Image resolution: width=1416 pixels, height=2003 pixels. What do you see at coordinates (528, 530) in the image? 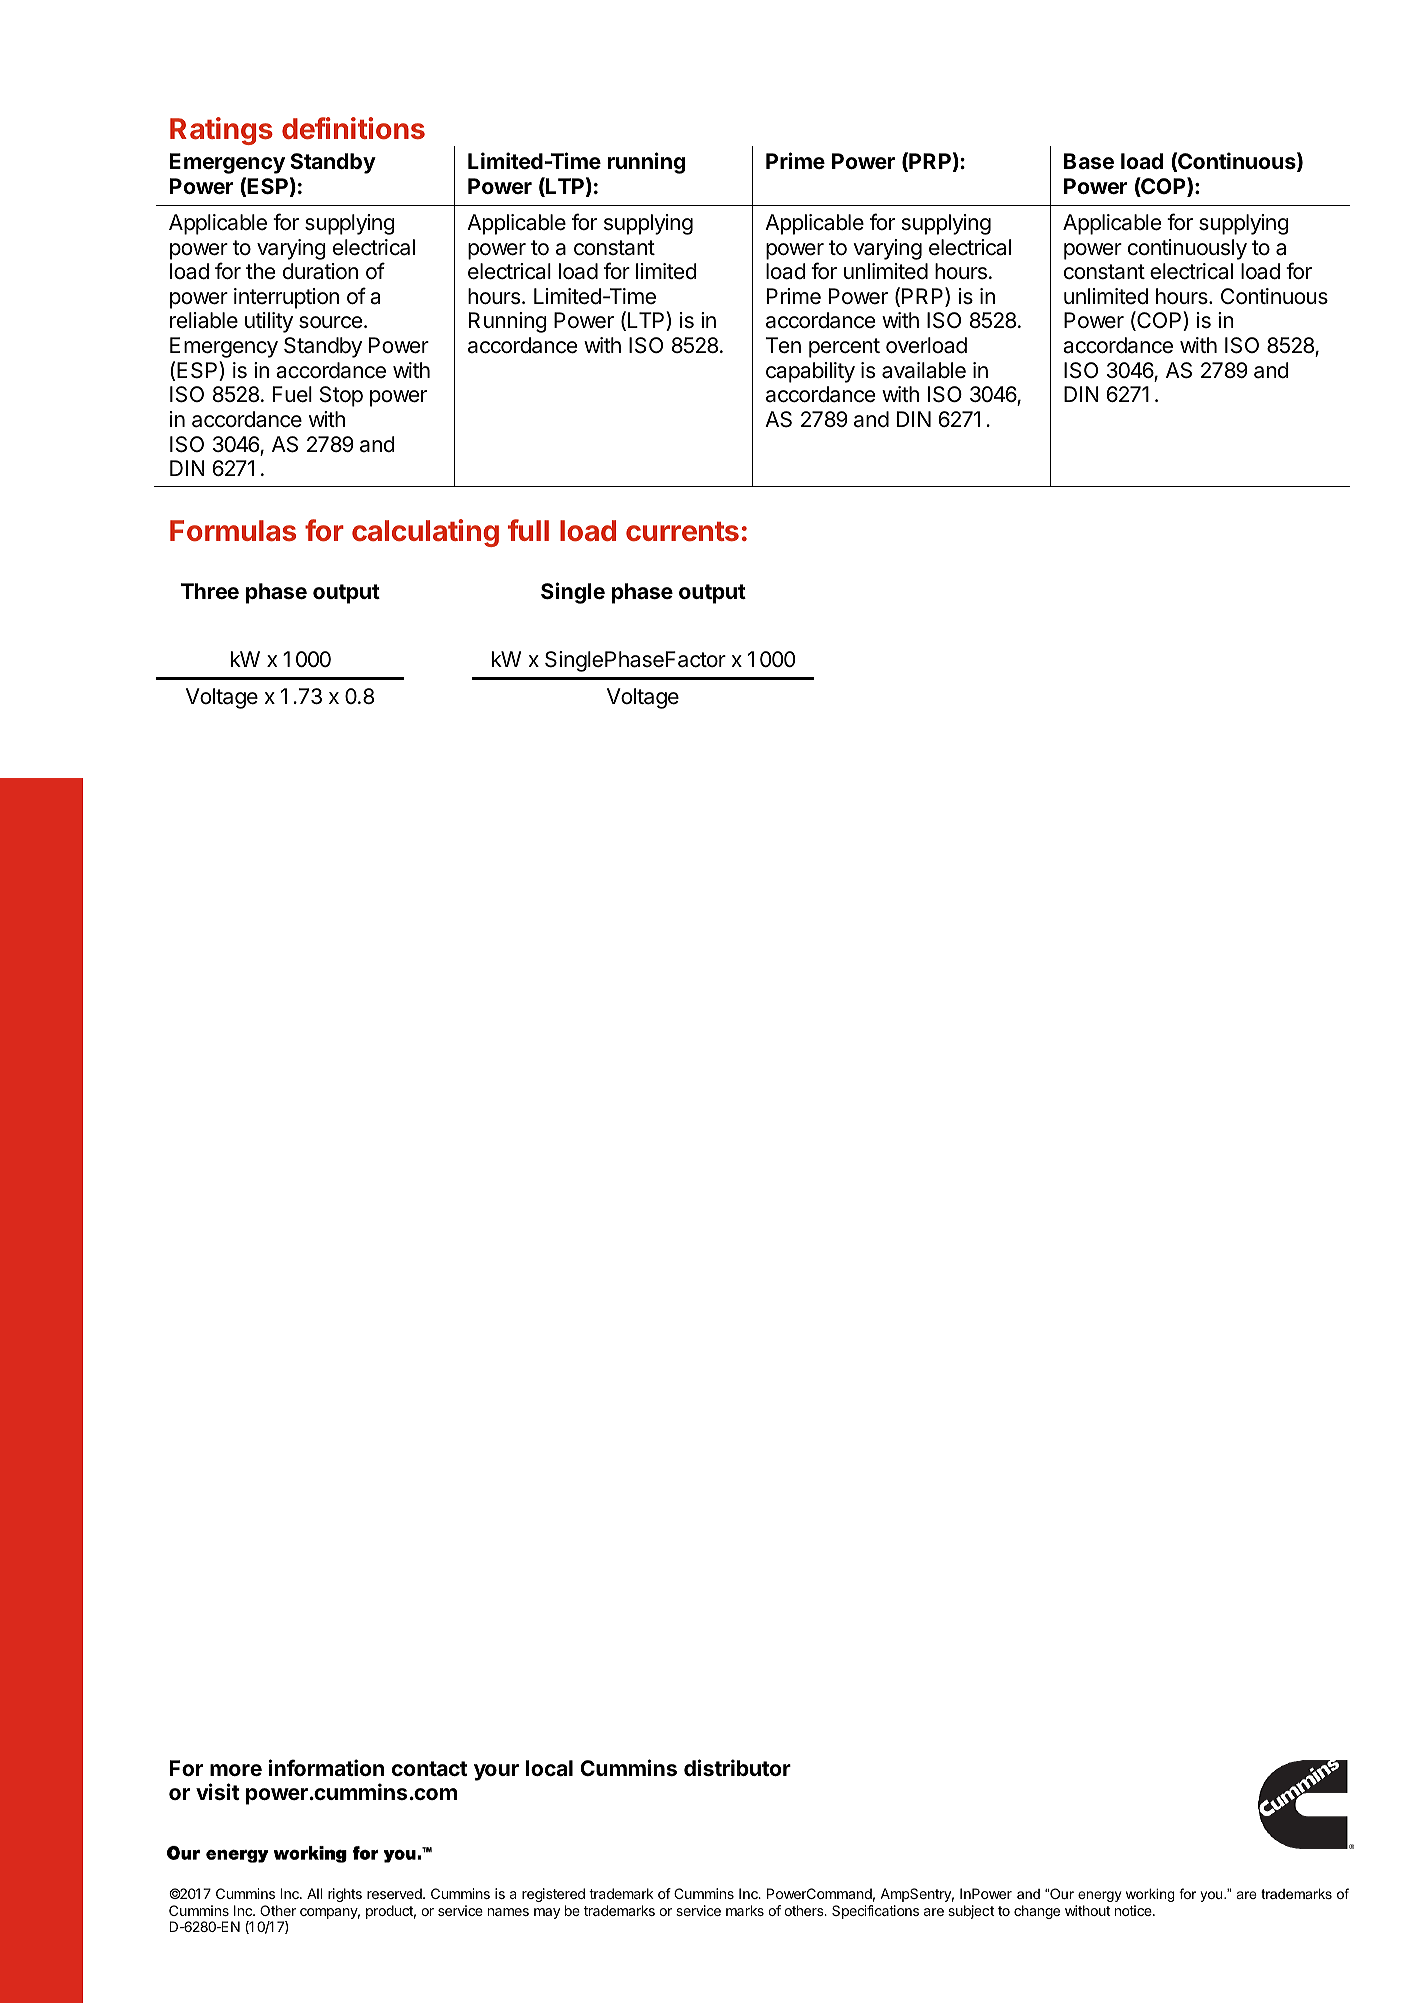
I see `full` at bounding box center [528, 530].
